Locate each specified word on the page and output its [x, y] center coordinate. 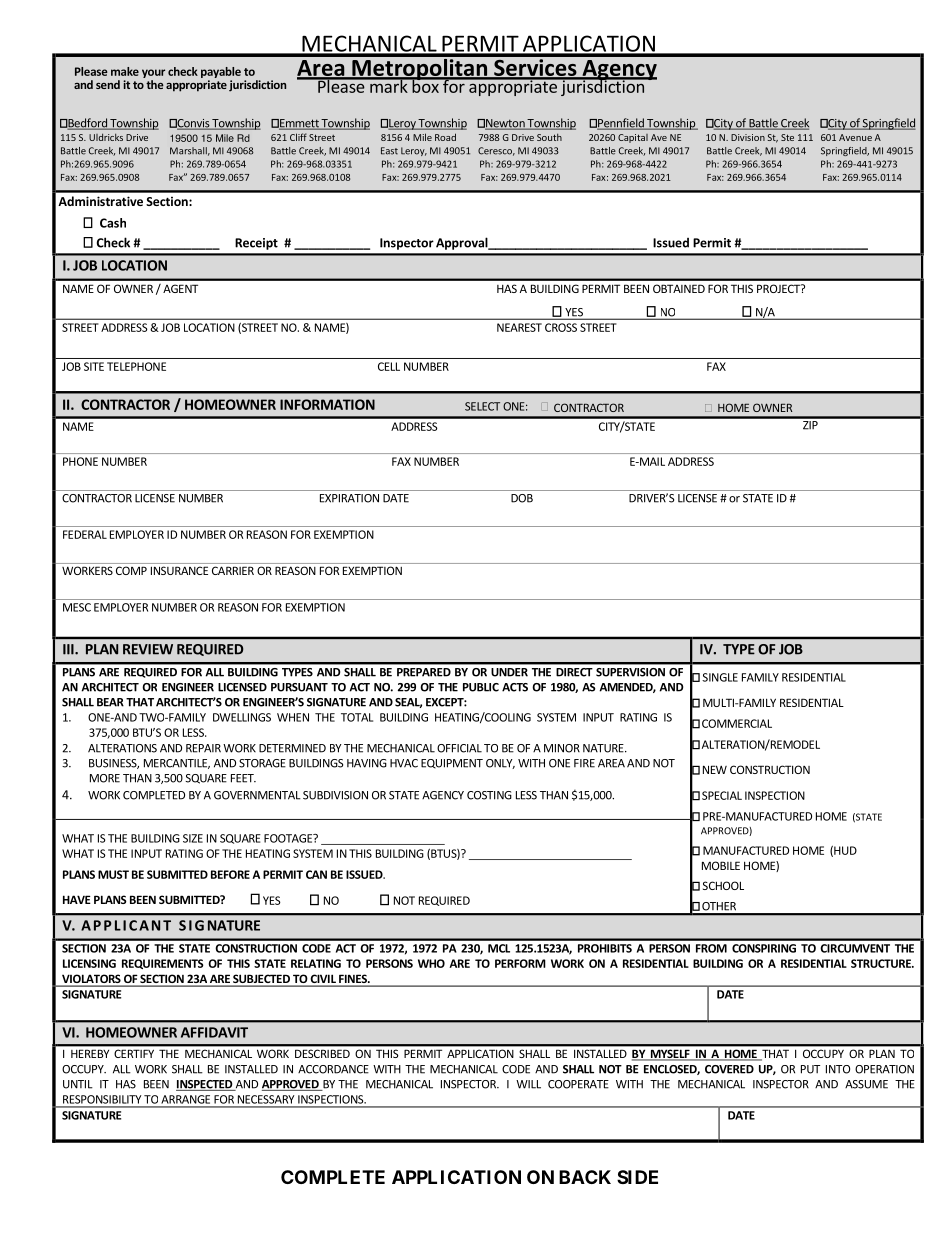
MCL [499, 948]
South [549, 137]
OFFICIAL [459, 748]
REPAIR [203, 748]
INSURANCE [179, 570]
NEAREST [519, 327]
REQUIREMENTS [163, 964]
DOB [522, 498]
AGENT [180, 288]
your [153, 73]
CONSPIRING [764, 948]
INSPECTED [205, 1085]
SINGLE [720, 677]
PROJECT [779, 288]
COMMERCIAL [737, 723]
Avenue [855, 137]
